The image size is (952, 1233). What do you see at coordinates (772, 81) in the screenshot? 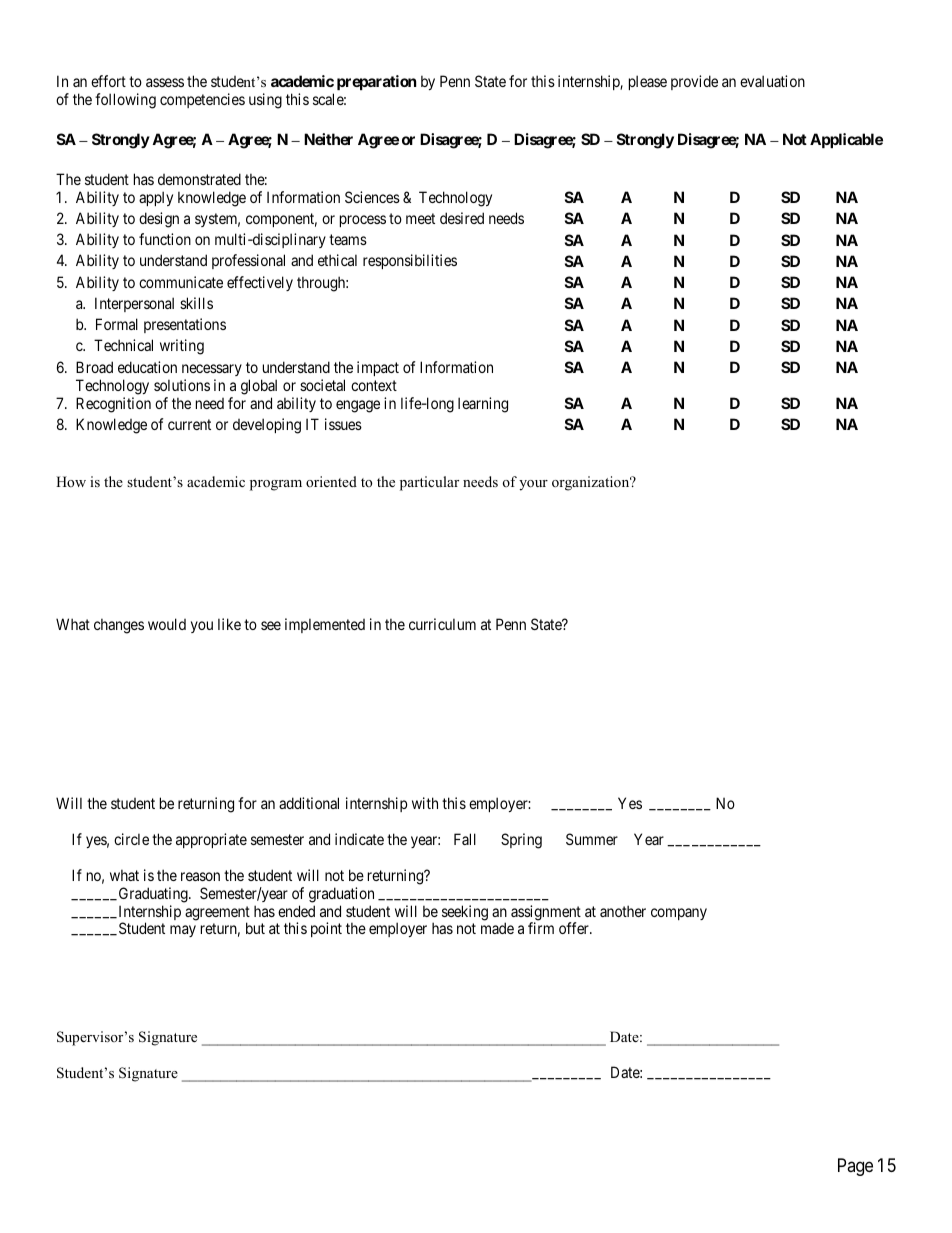
I see `evaluation` at bounding box center [772, 81].
